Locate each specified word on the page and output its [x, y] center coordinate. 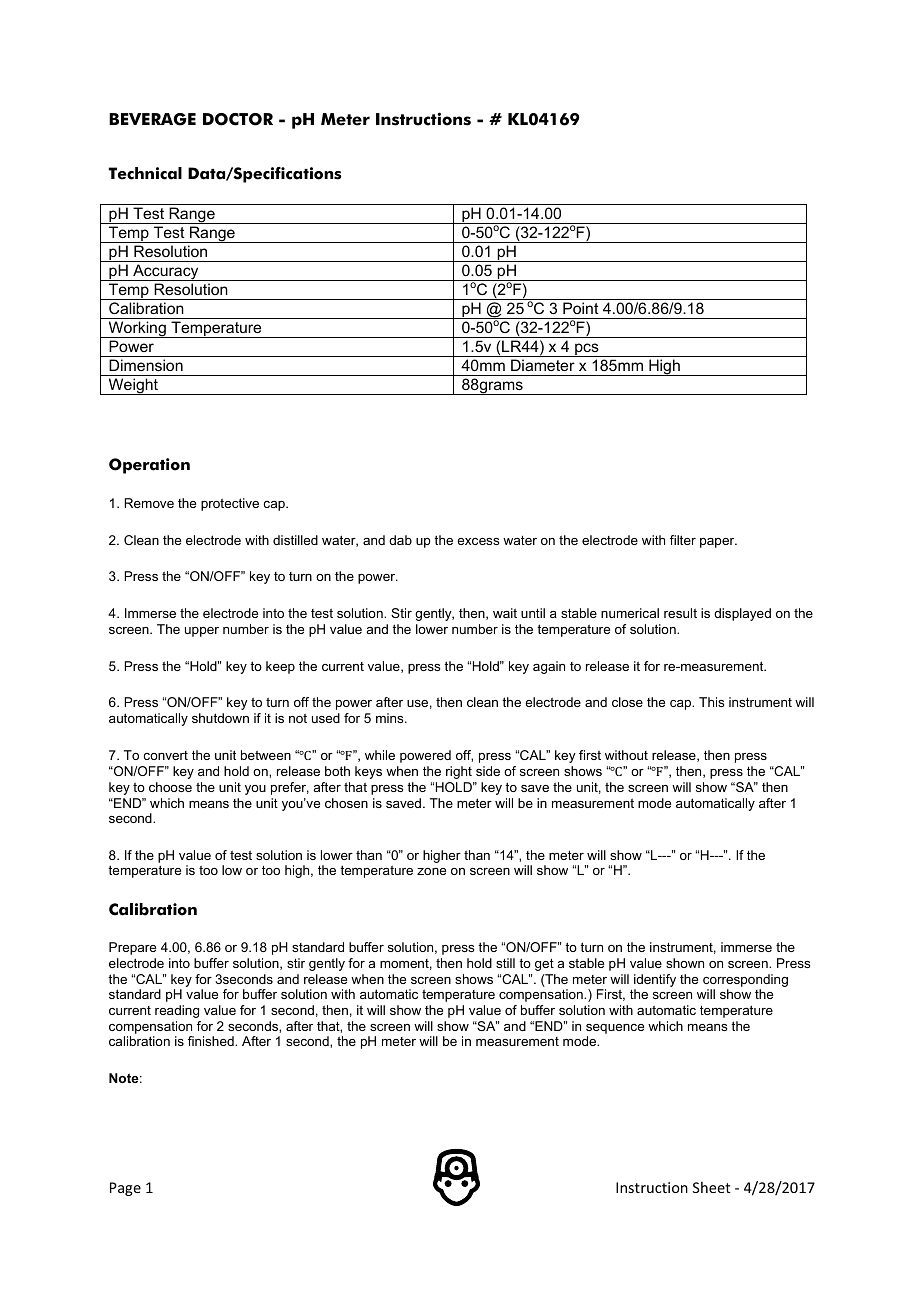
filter [683, 540]
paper [718, 543]
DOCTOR [238, 119]
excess [478, 541]
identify [655, 980]
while [380, 755]
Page [125, 1189]
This [711, 702]
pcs [587, 350]
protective [230, 504]
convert [165, 755]
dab [400, 540]
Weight [133, 386]
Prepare [132, 948]
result [680, 613]
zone [431, 871]
